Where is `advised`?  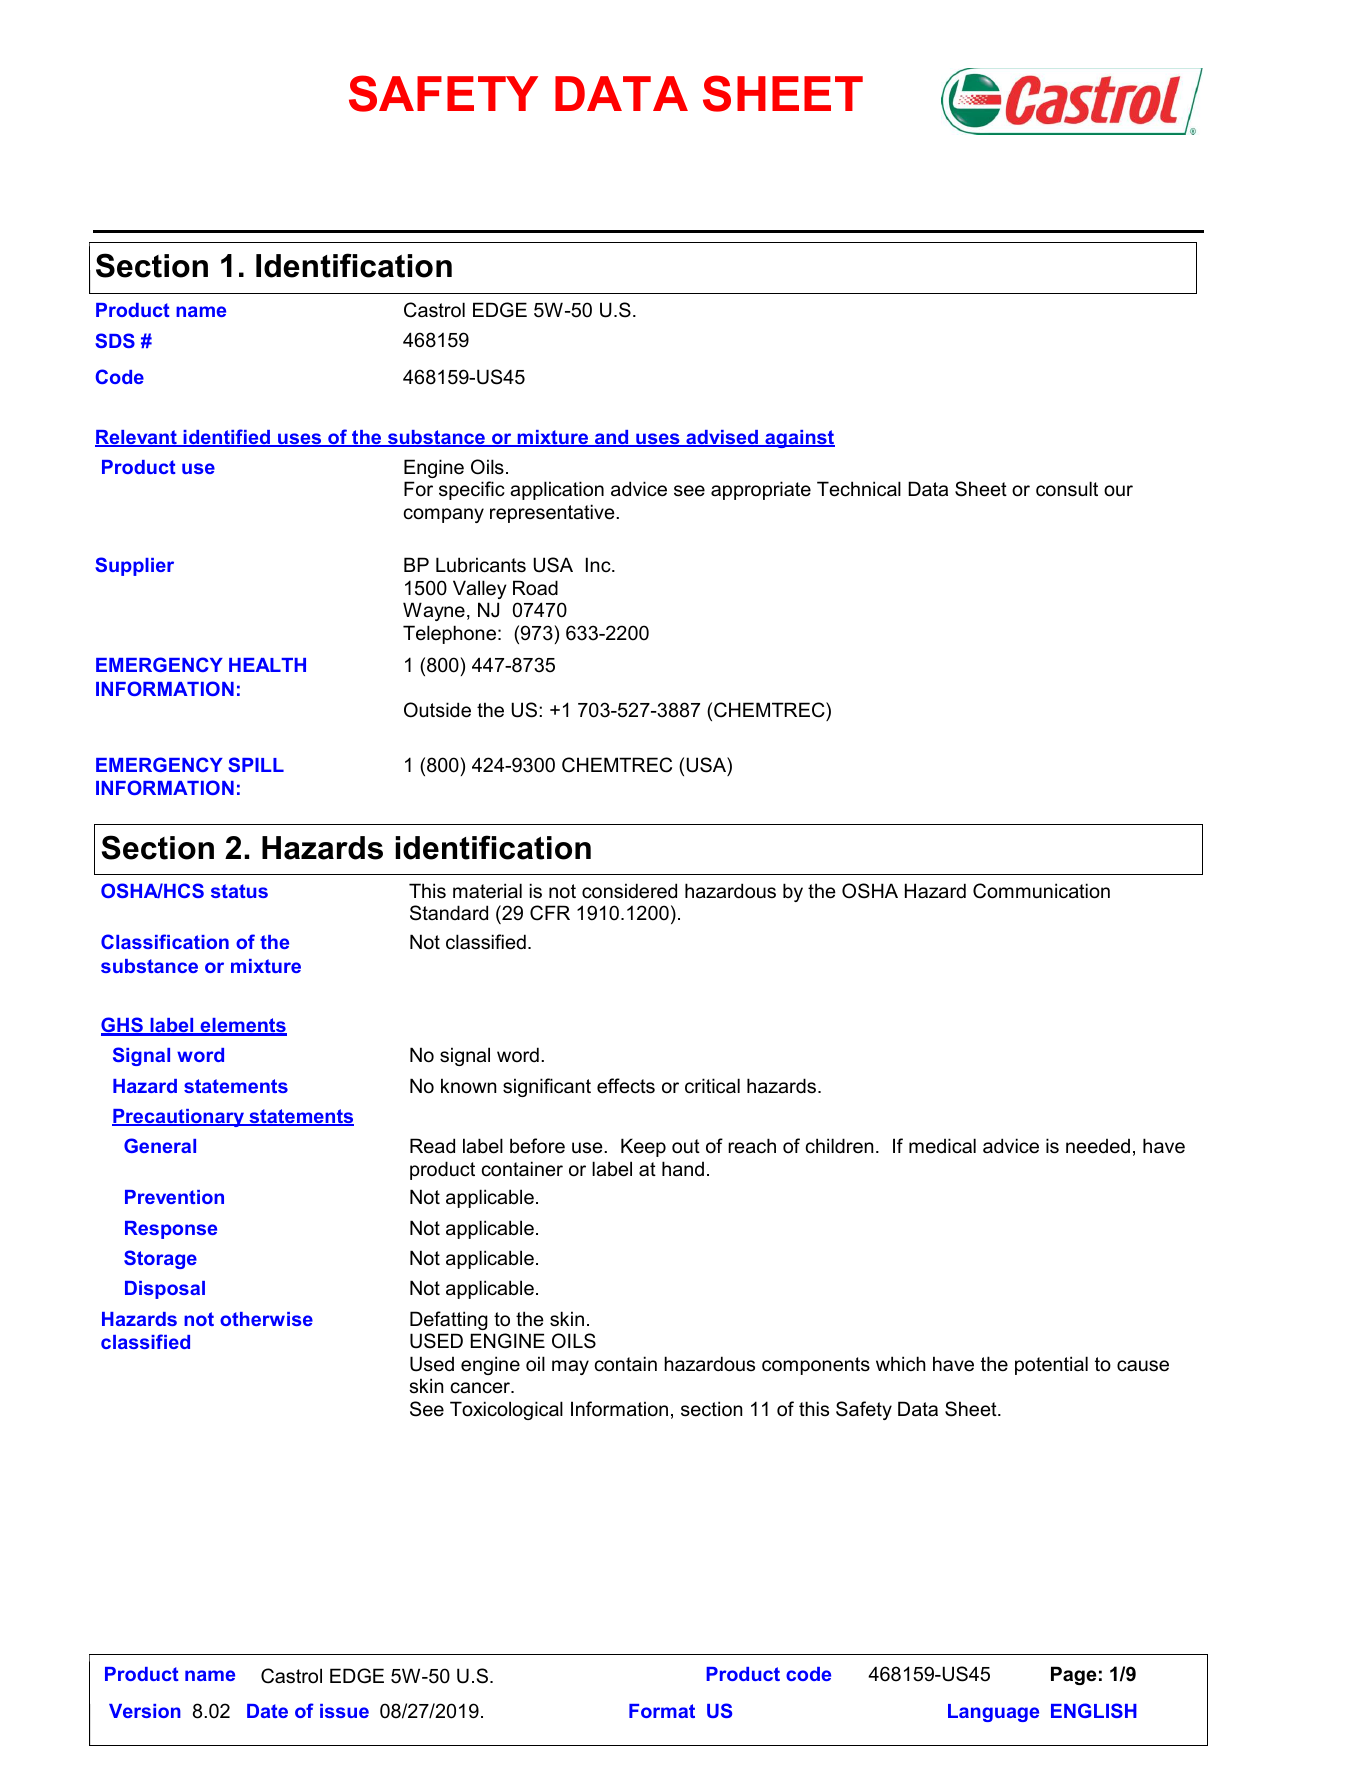 advised is located at coordinates (722, 438).
